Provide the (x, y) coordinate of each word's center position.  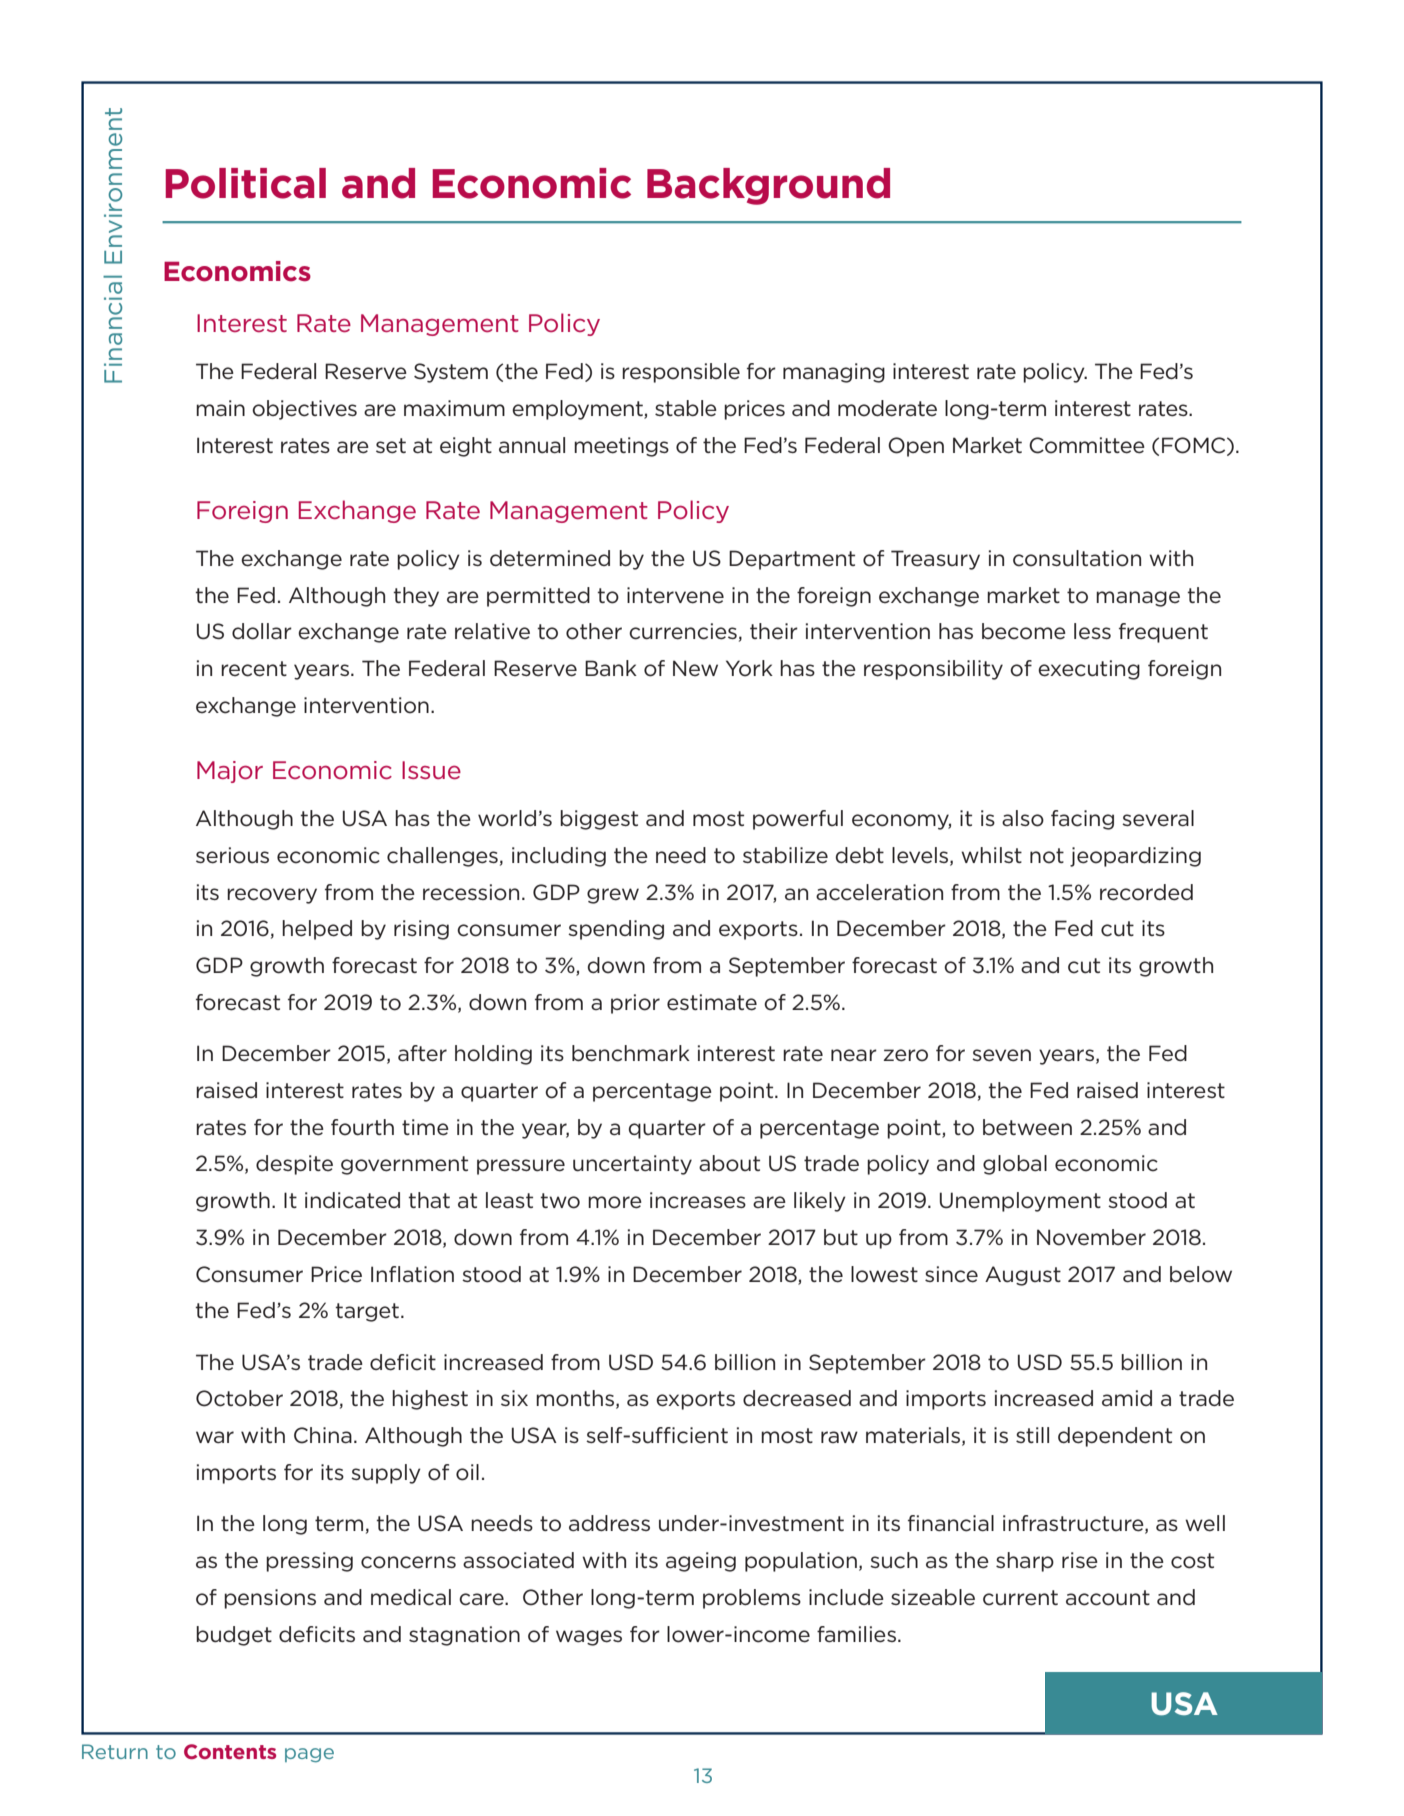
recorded (1146, 892)
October (239, 1398)
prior (635, 1004)
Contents (230, 1751)
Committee (1087, 445)
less (1092, 631)
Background (768, 186)
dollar (262, 631)
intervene (675, 595)
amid (1127, 1398)
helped (317, 930)
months (575, 1398)
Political (246, 183)
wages (589, 1638)
